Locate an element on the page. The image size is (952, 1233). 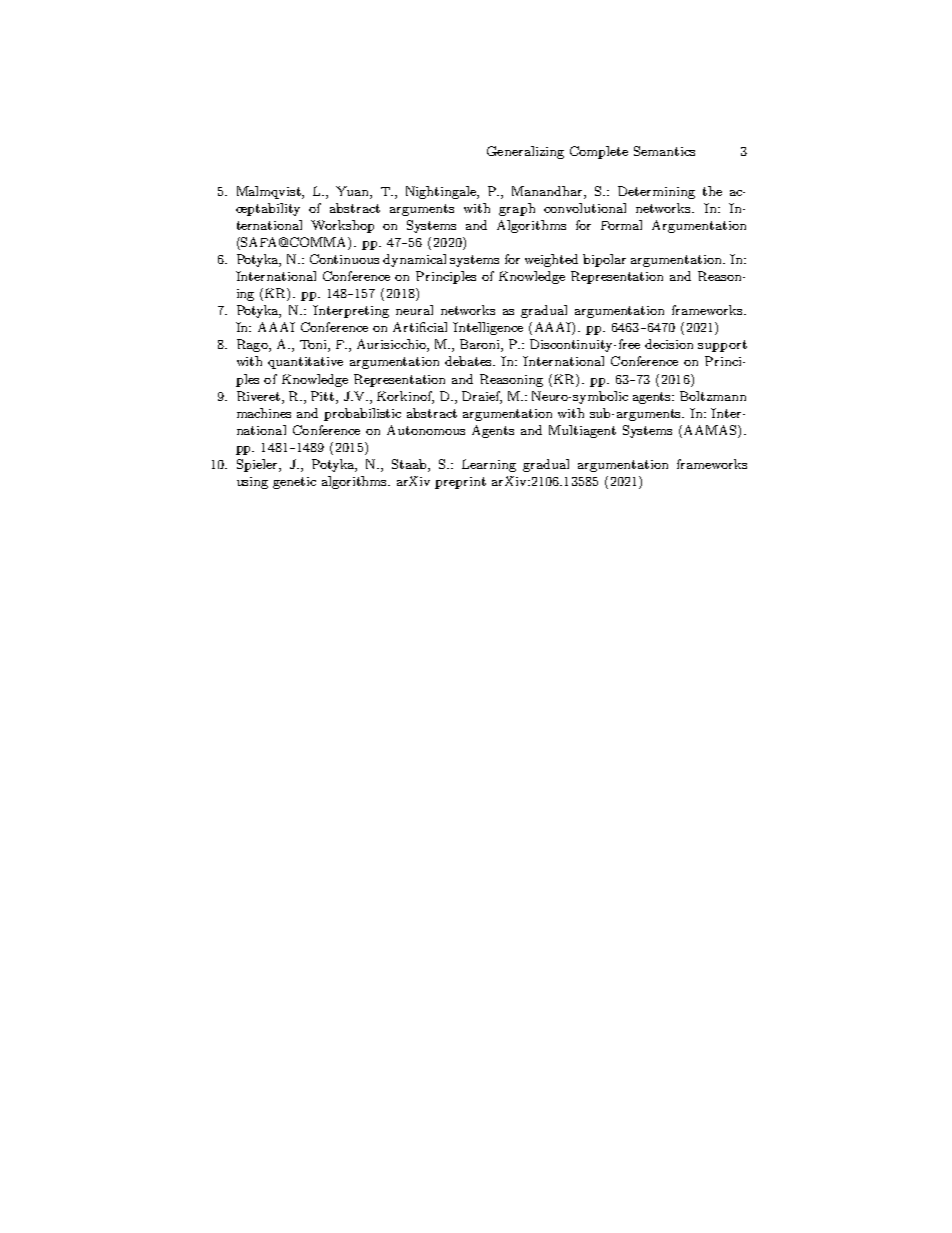
decision is located at coordinates (669, 344).
